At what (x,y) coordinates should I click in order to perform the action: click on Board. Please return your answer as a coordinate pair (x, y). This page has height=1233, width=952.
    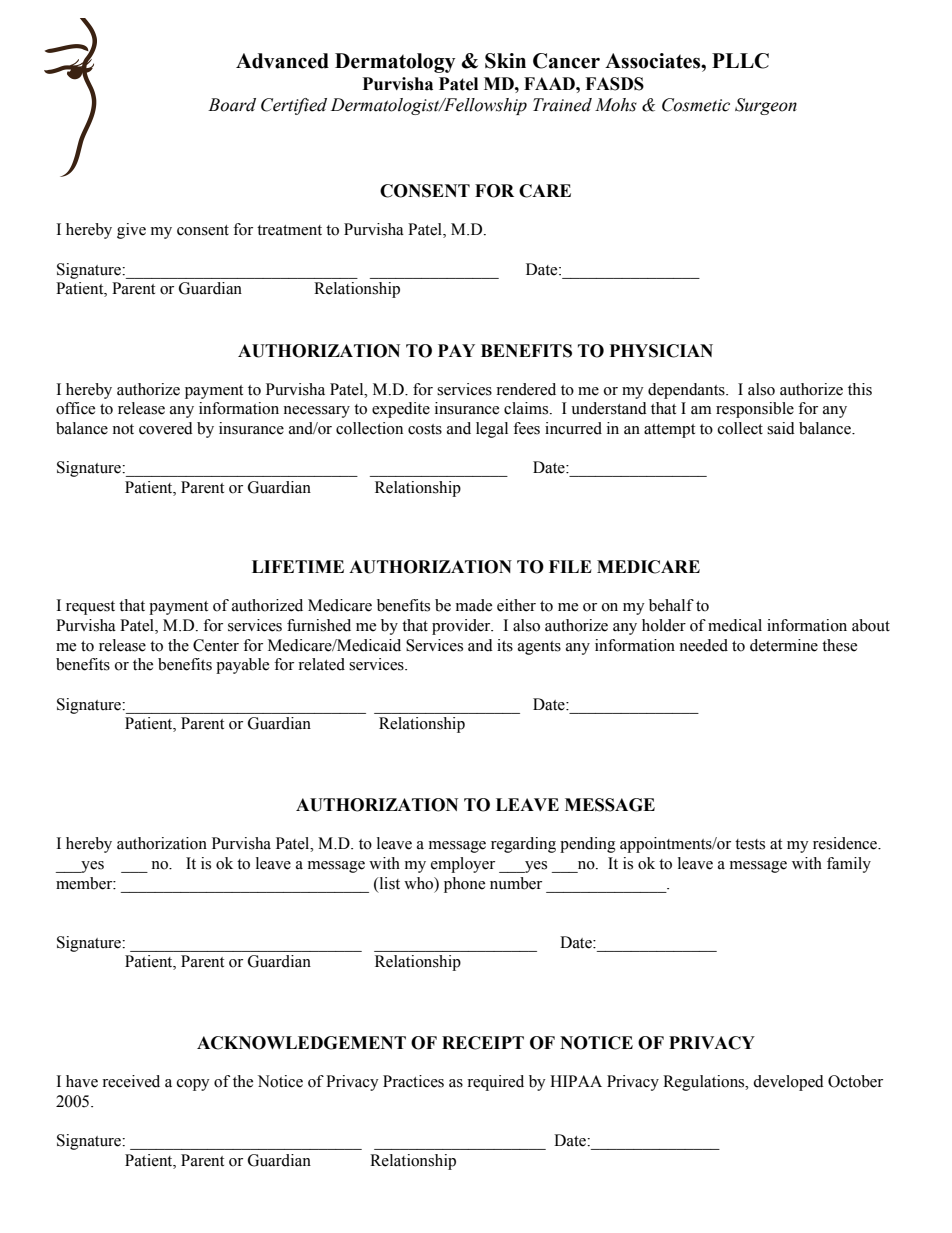
    Looking at the image, I should click on (232, 105).
